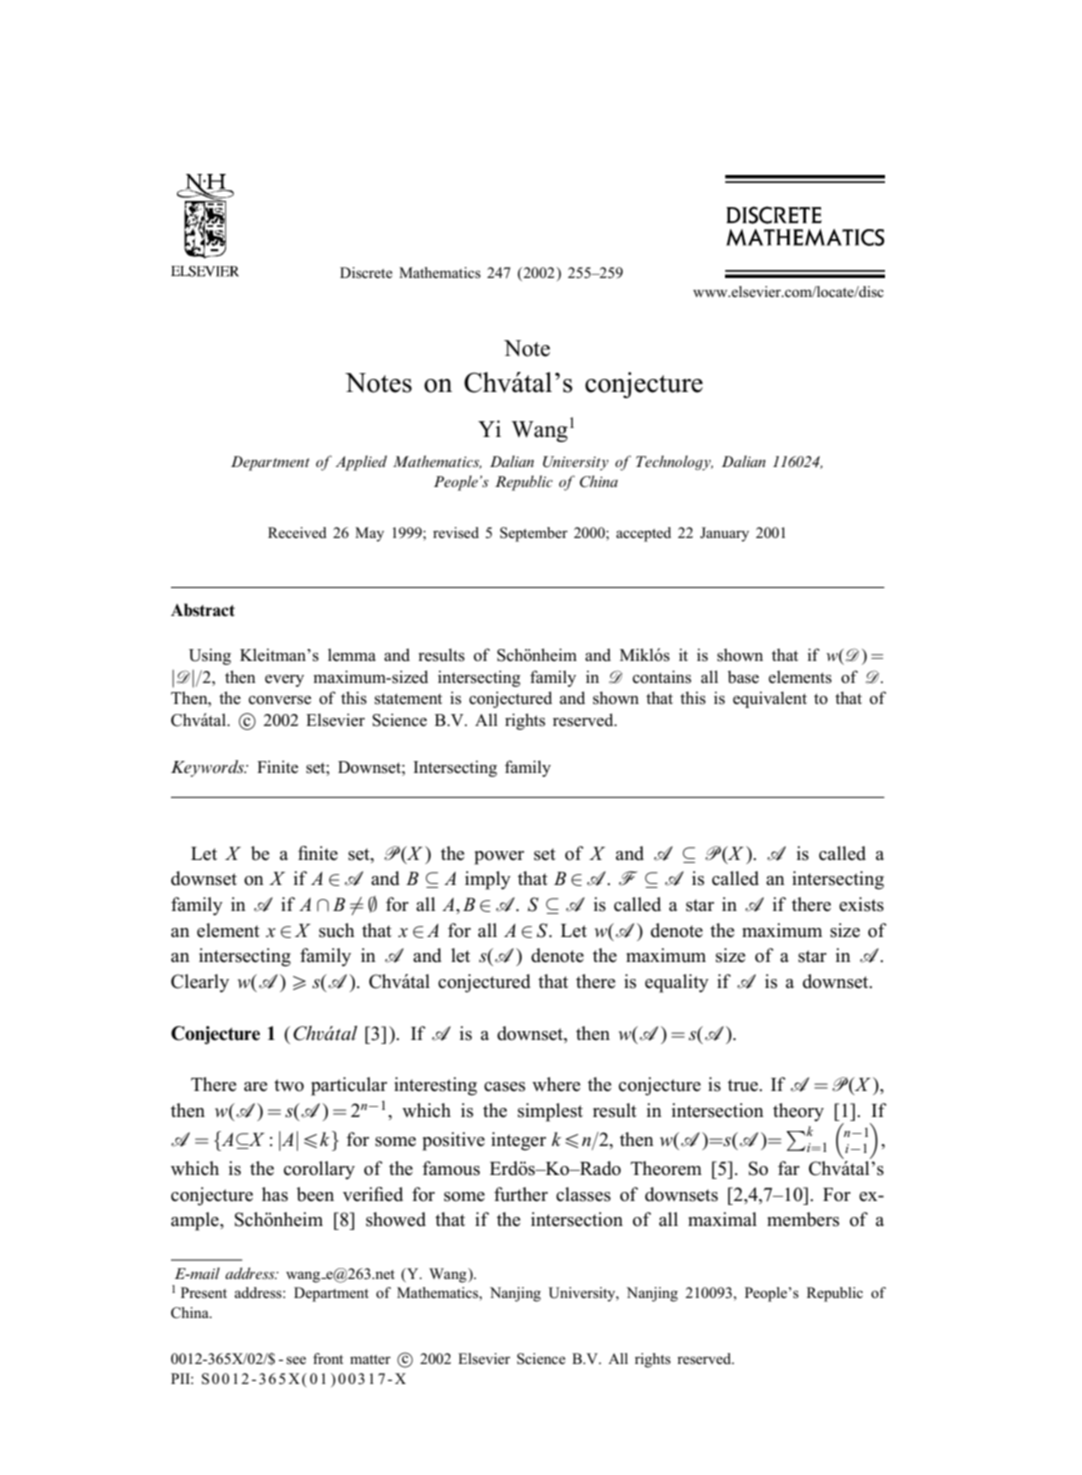 The height and width of the screenshot is (1475, 1082). I want to click on exists, so click(861, 904).
